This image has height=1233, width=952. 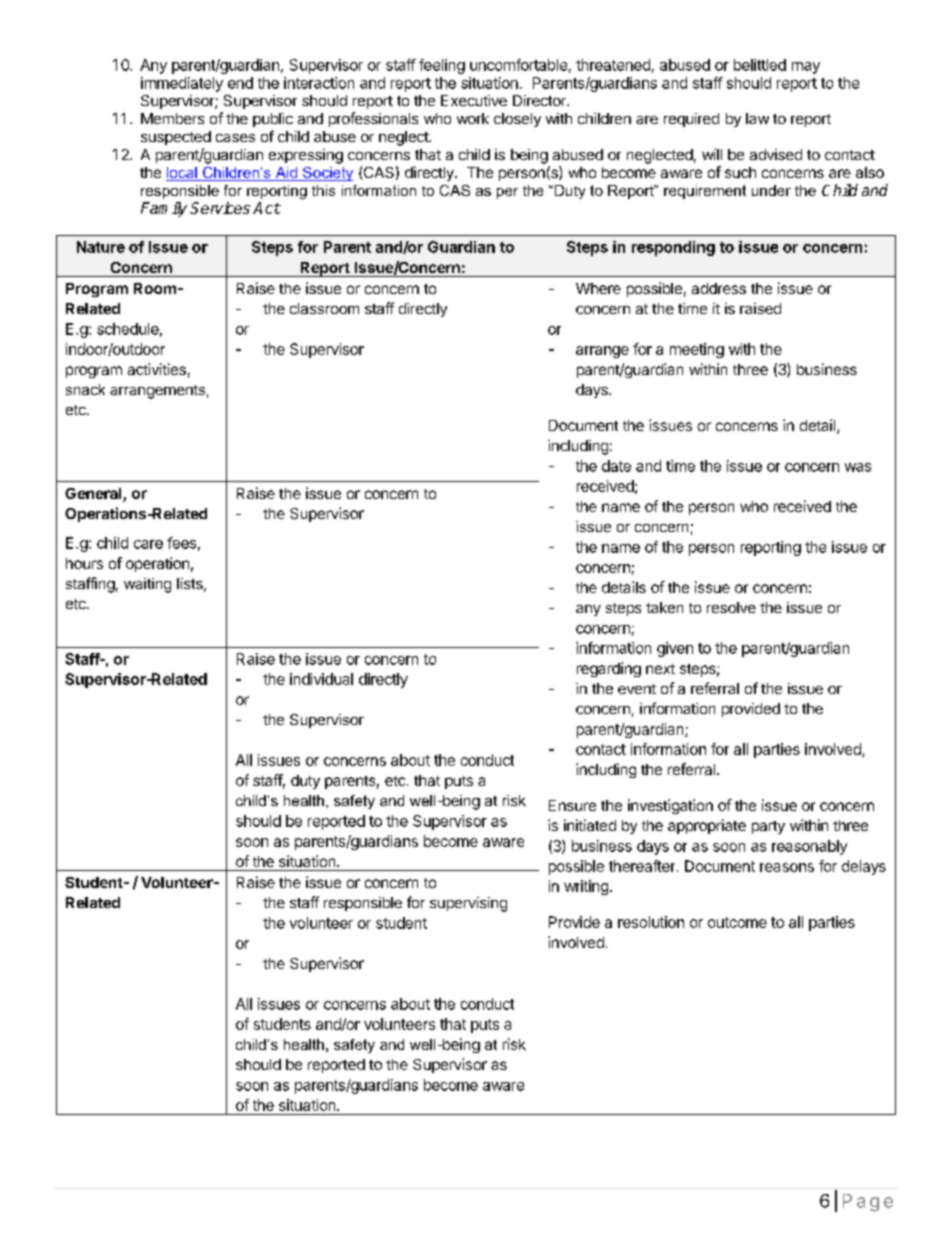 I want to click on belittled, so click(x=760, y=65).
